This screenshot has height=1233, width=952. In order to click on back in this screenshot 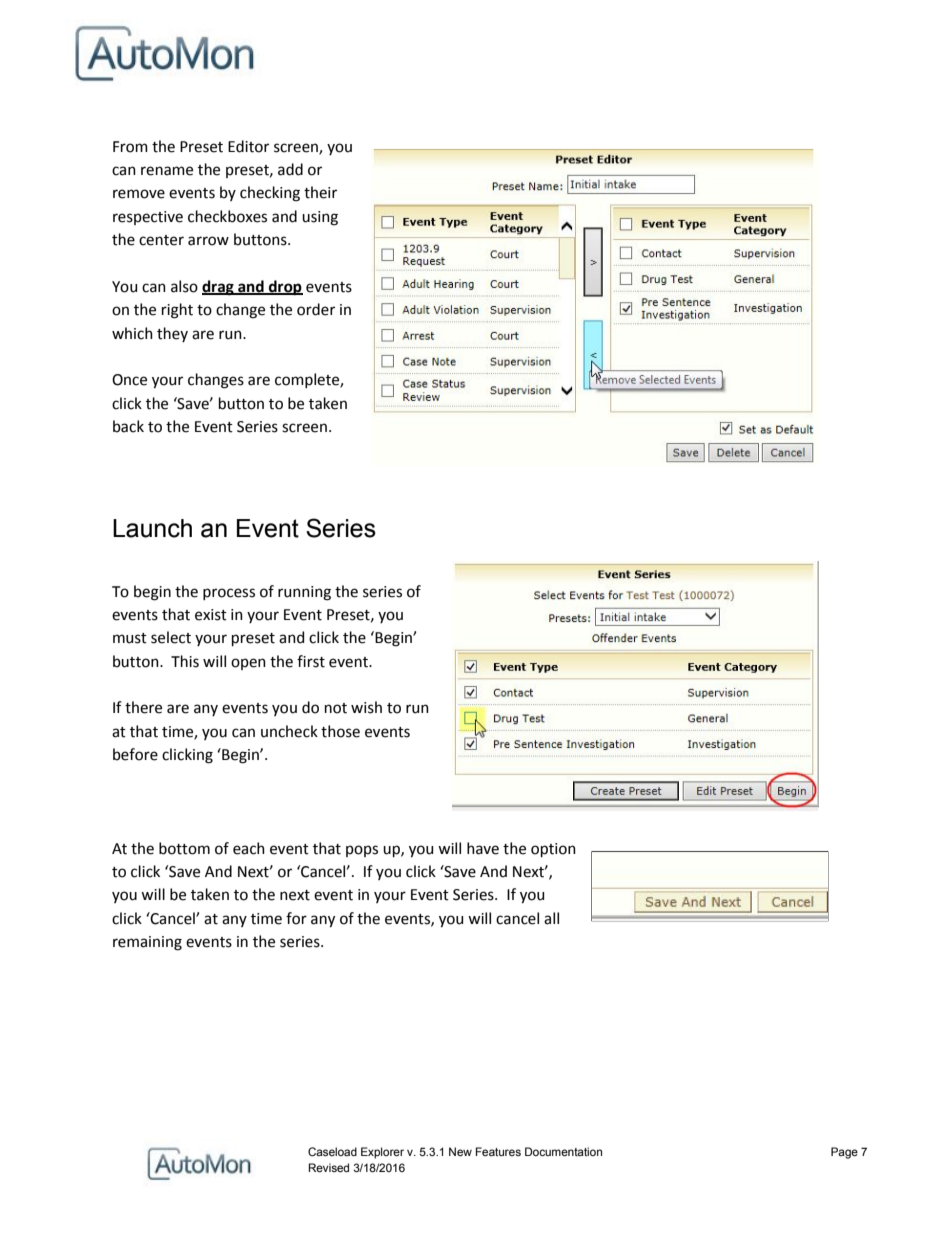, I will do `click(128, 426)`.
